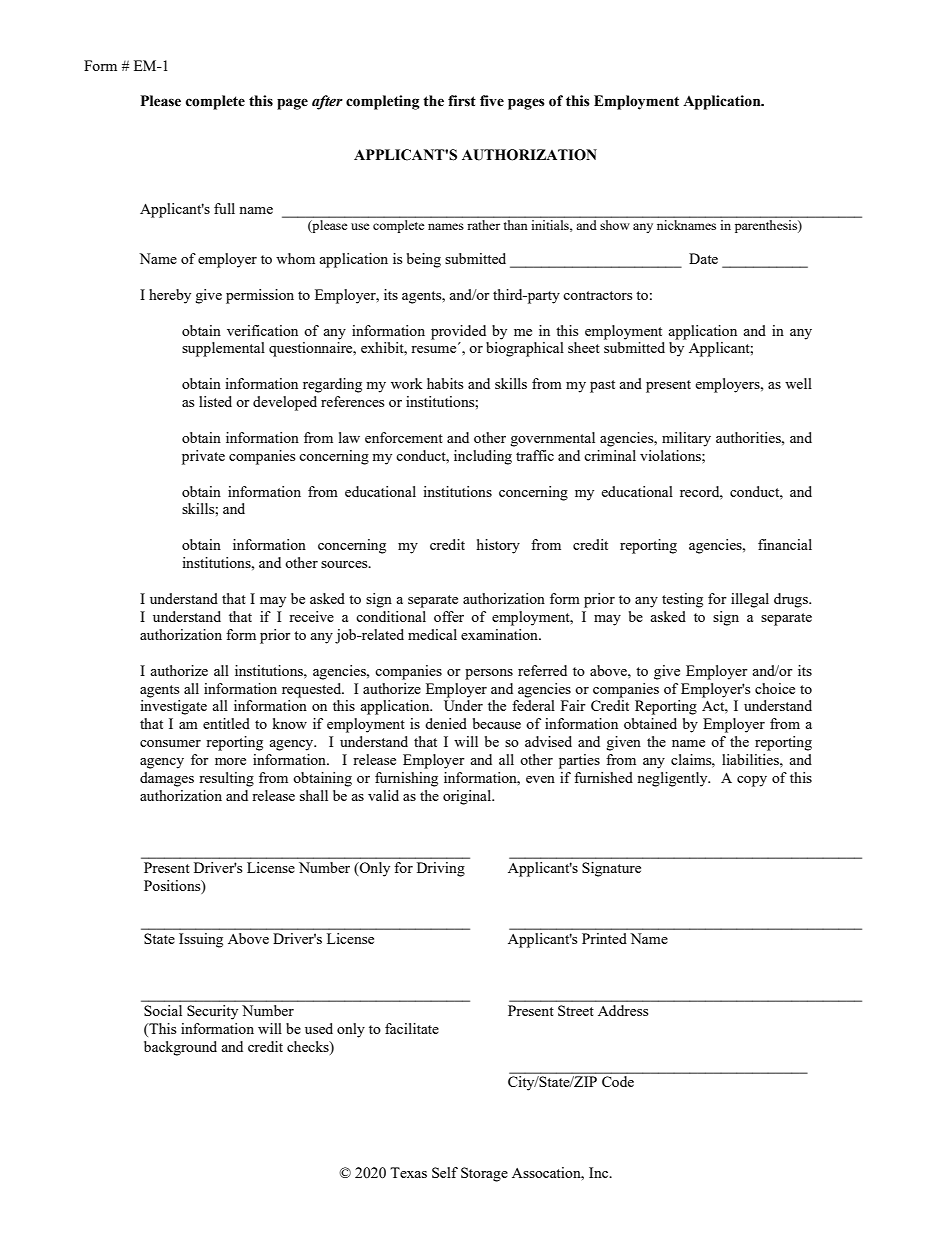 The image size is (952, 1233). What do you see at coordinates (224, 208) in the screenshot?
I see `full` at bounding box center [224, 208].
